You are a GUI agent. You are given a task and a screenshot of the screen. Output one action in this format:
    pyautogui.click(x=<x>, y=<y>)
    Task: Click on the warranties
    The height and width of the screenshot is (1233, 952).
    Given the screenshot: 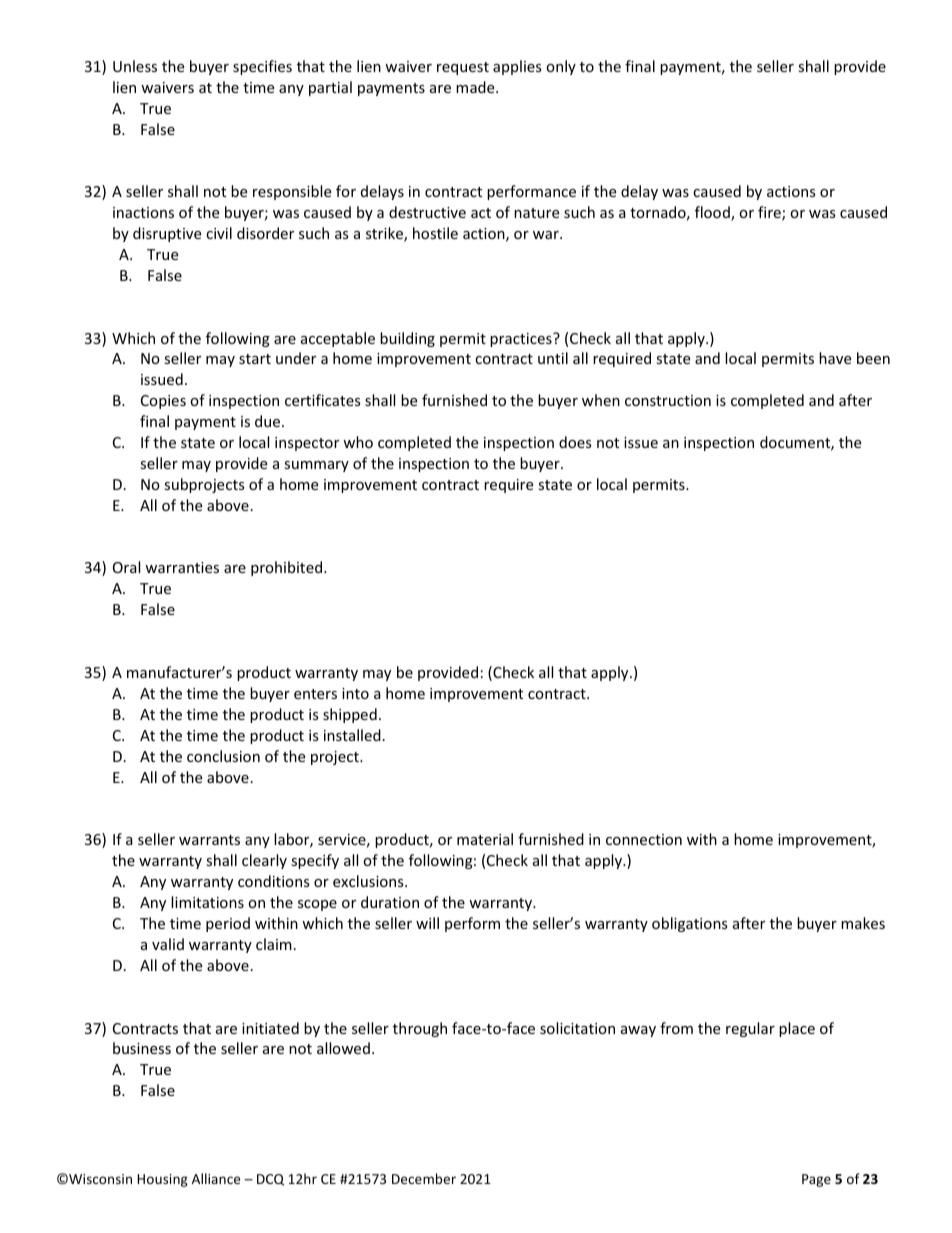 What is the action you would take?
    pyautogui.click(x=182, y=567)
